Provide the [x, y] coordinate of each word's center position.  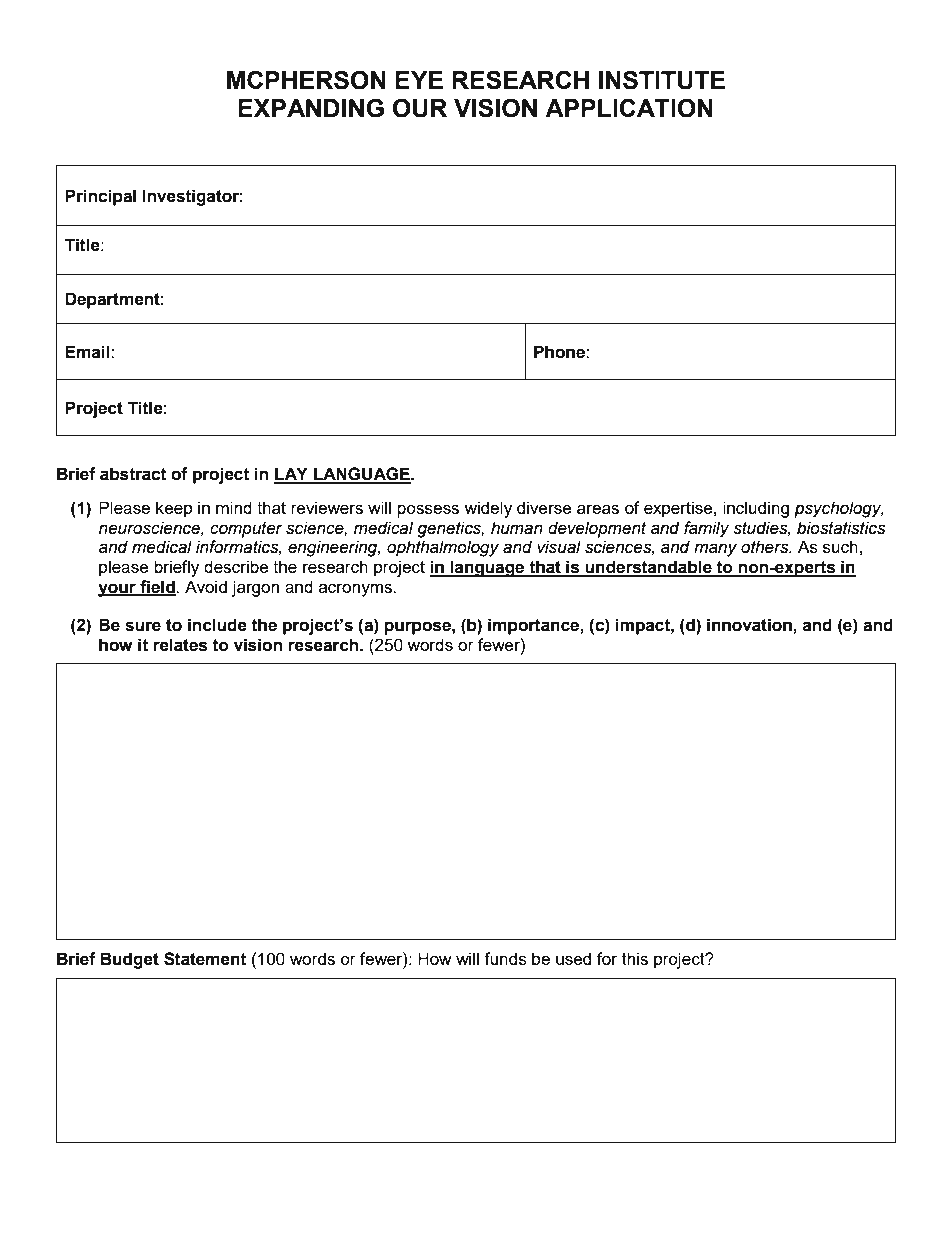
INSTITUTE [662, 80]
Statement [205, 959]
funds [505, 958]
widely [488, 509]
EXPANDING [311, 108]
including [756, 509]
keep [174, 509]
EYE [419, 80]
